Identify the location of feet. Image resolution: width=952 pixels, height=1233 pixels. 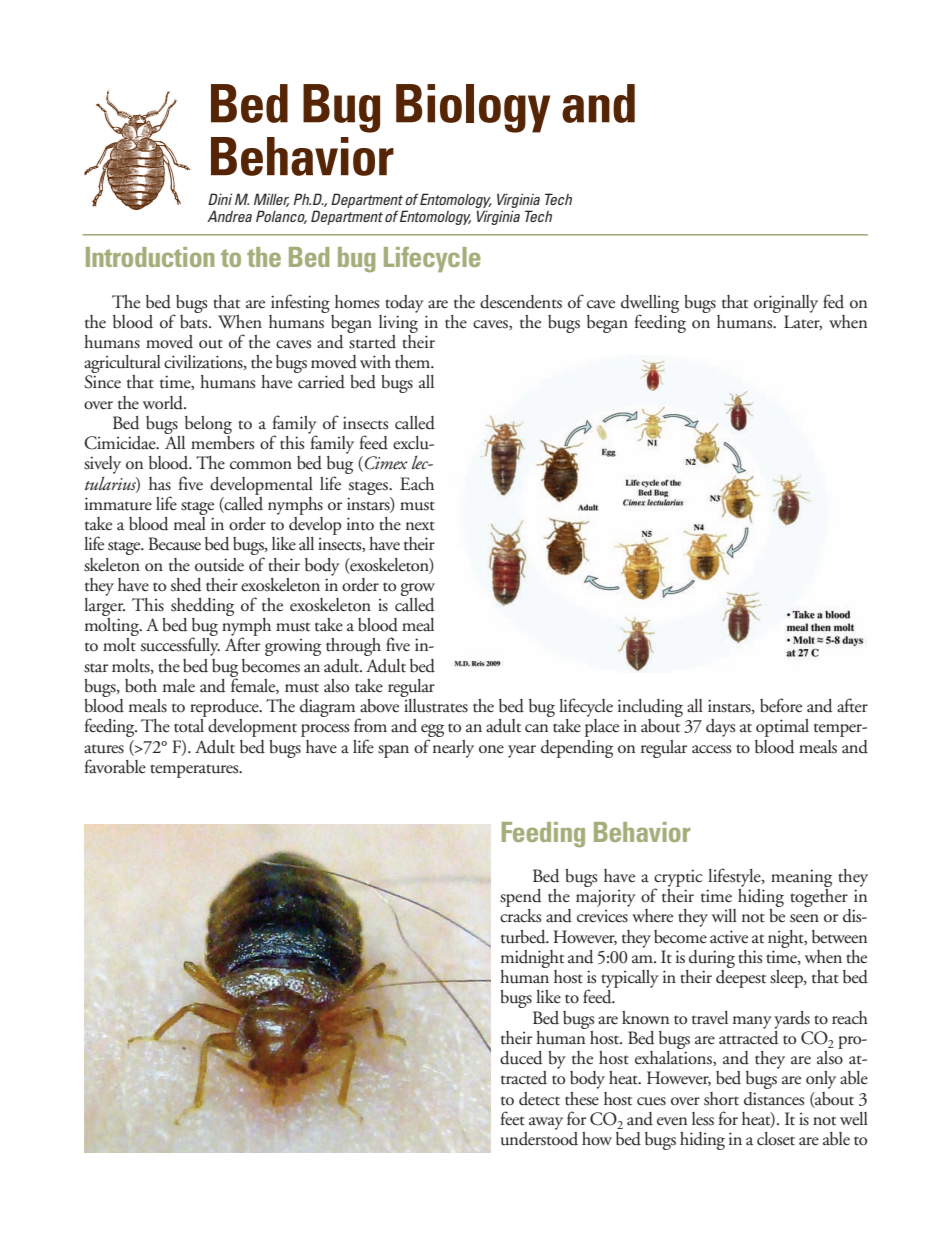
(513, 1118).
